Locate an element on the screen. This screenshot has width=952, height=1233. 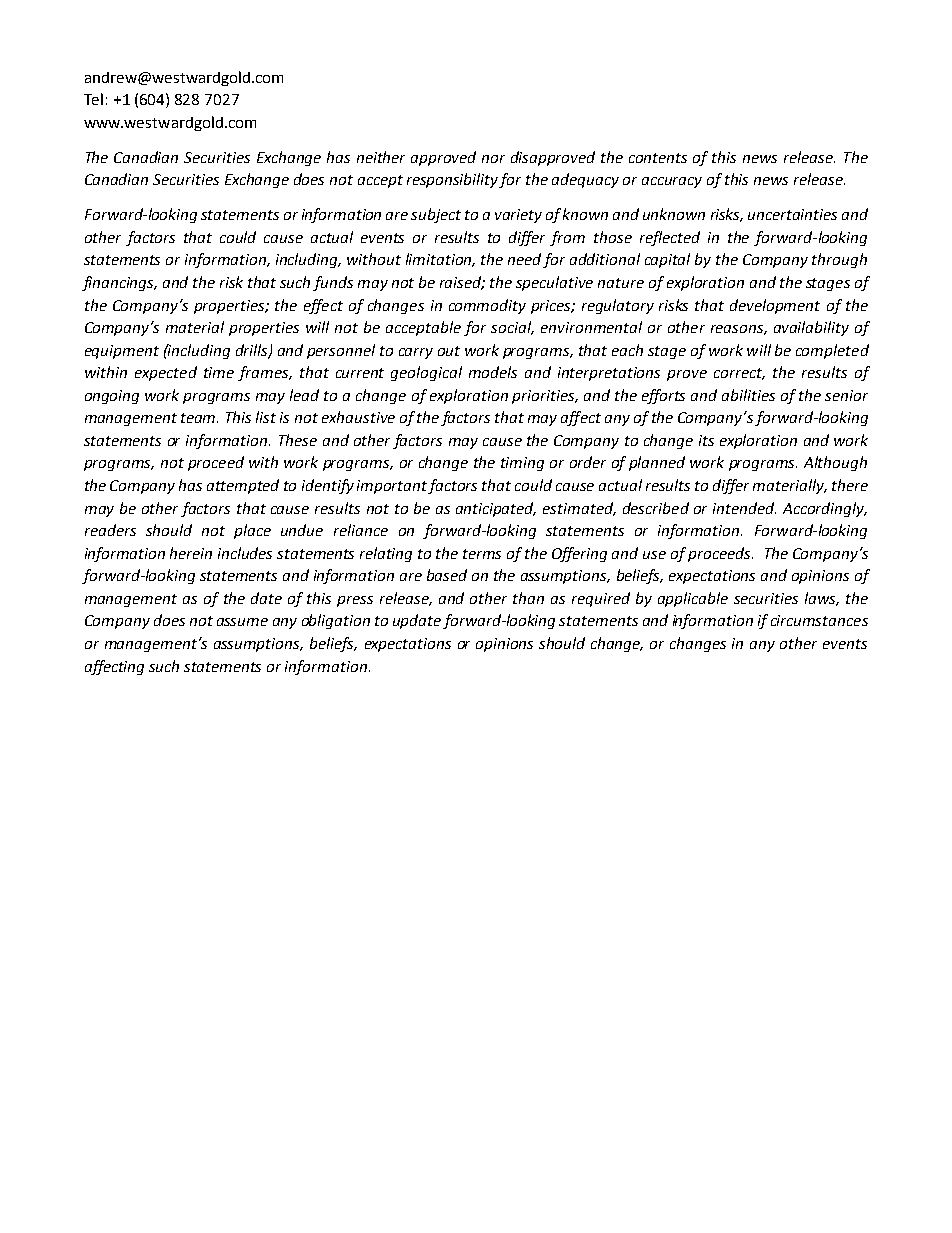
timing is located at coordinates (522, 464).
